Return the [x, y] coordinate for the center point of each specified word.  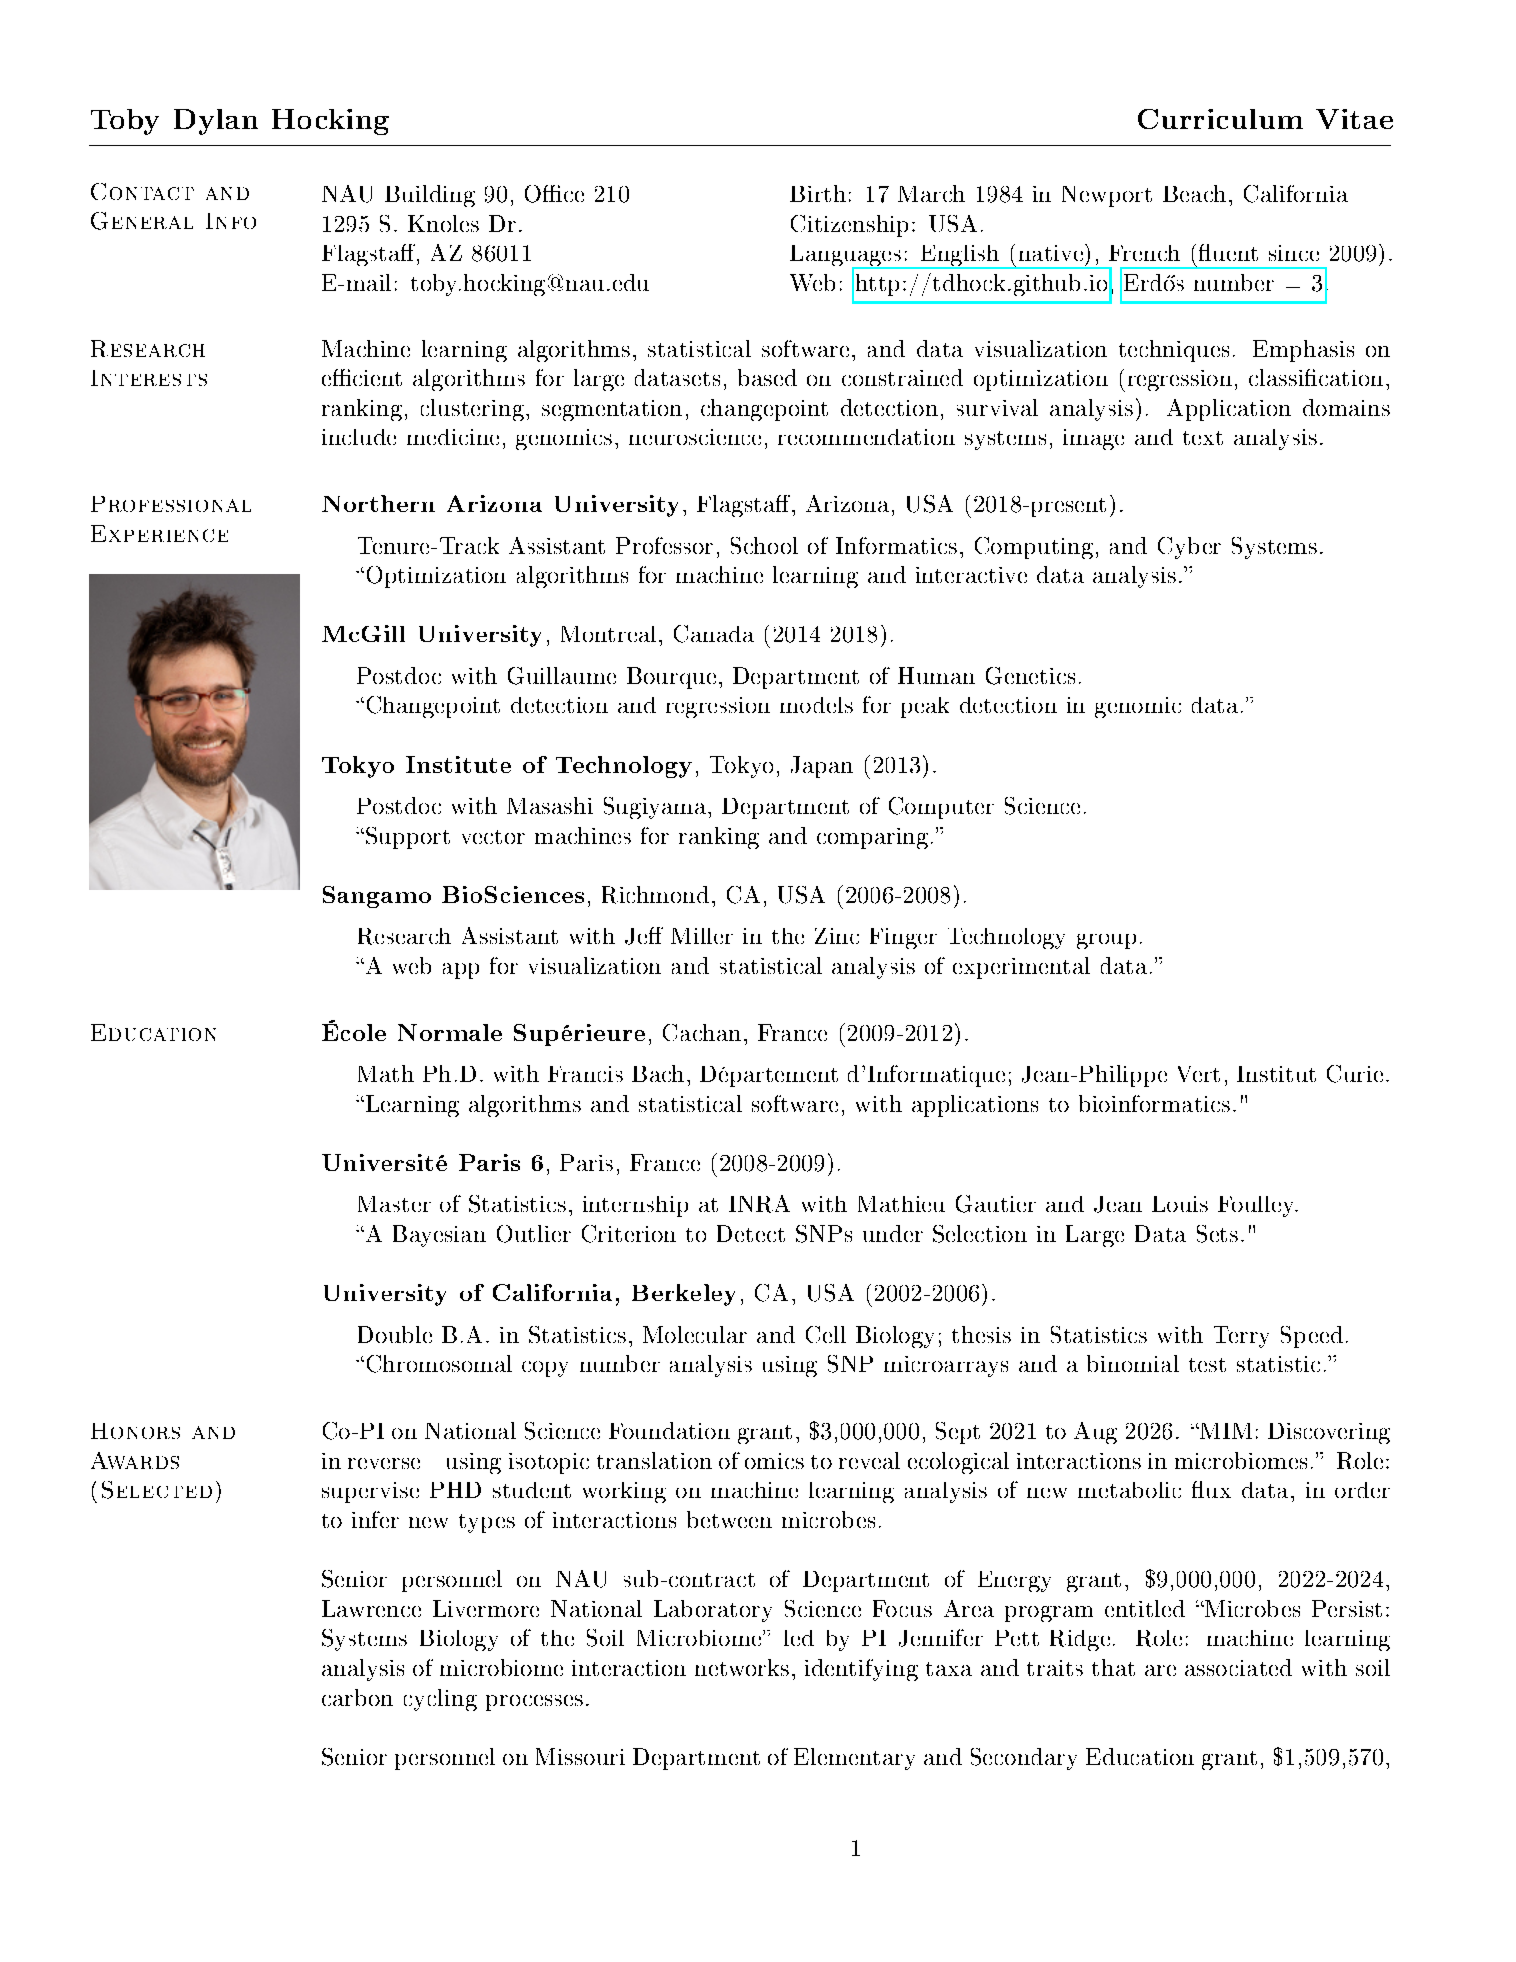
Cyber [1189, 548]
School [764, 545]
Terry [1241, 1337]
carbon [357, 1697]
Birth [818, 193]
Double [395, 1334]
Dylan [216, 122]
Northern [378, 503]
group [1106, 941]
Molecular [695, 1334]
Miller [702, 936]
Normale [450, 1032]
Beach [1194, 193]
